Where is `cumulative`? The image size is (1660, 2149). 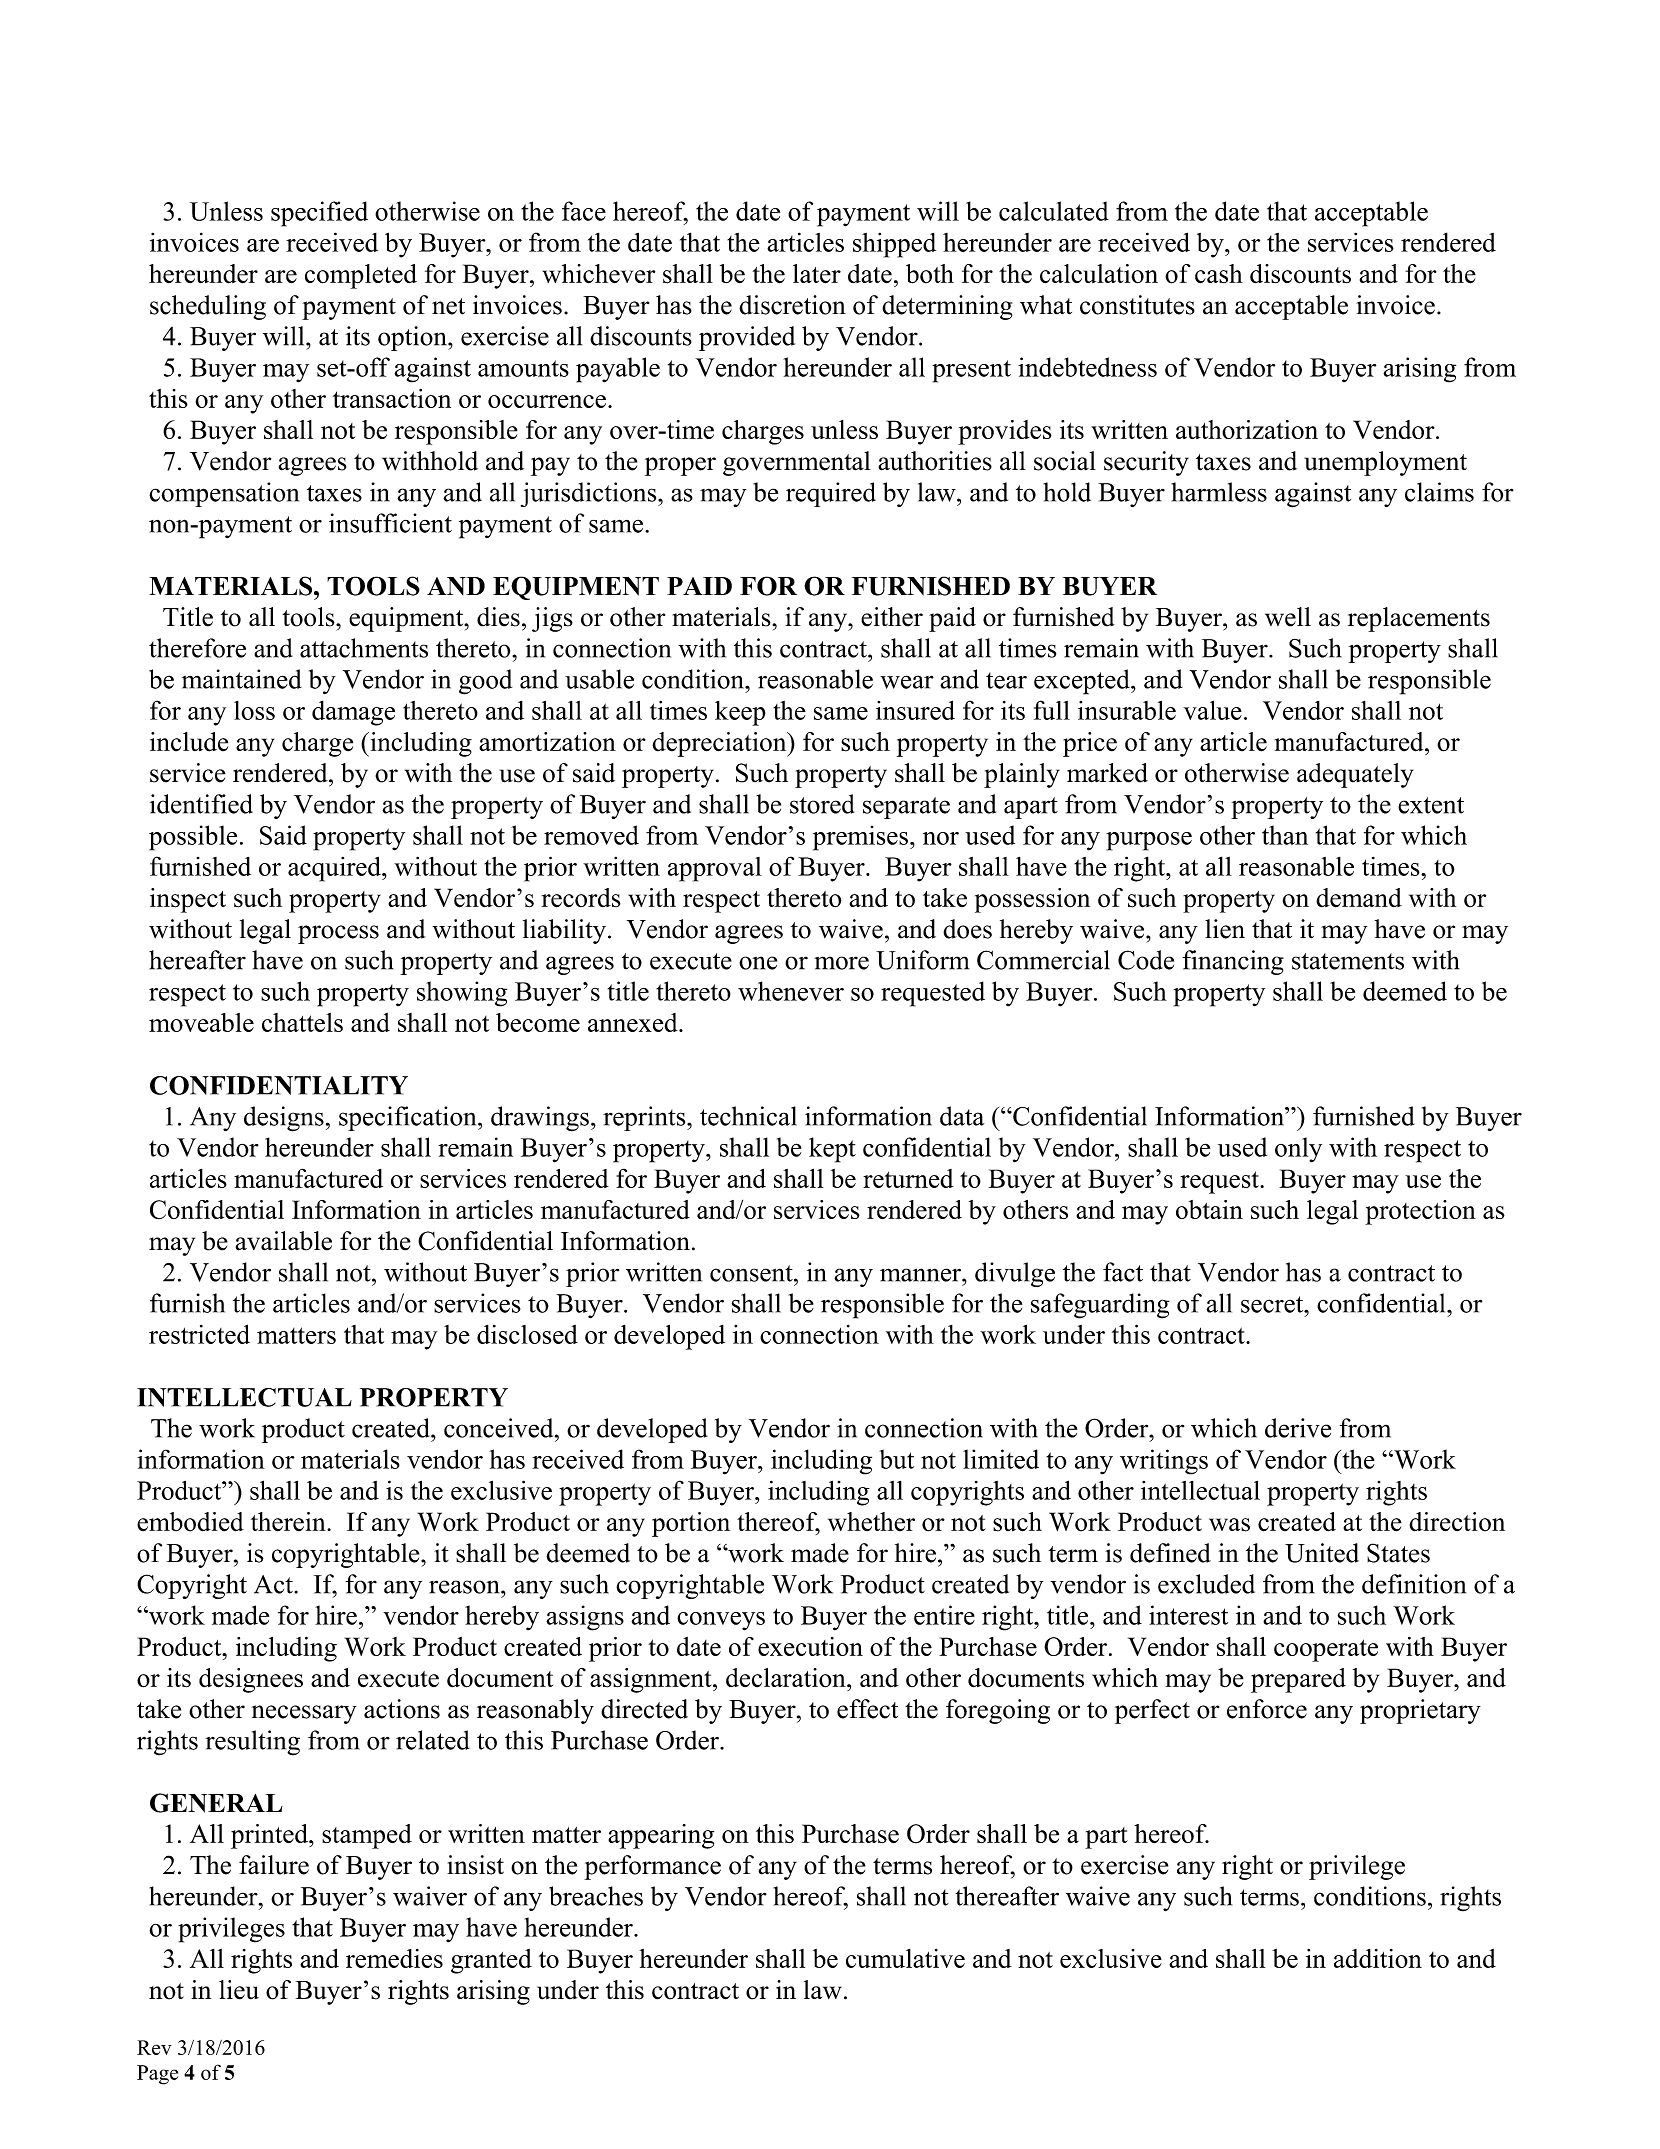
cumulative is located at coordinates (905, 1958).
